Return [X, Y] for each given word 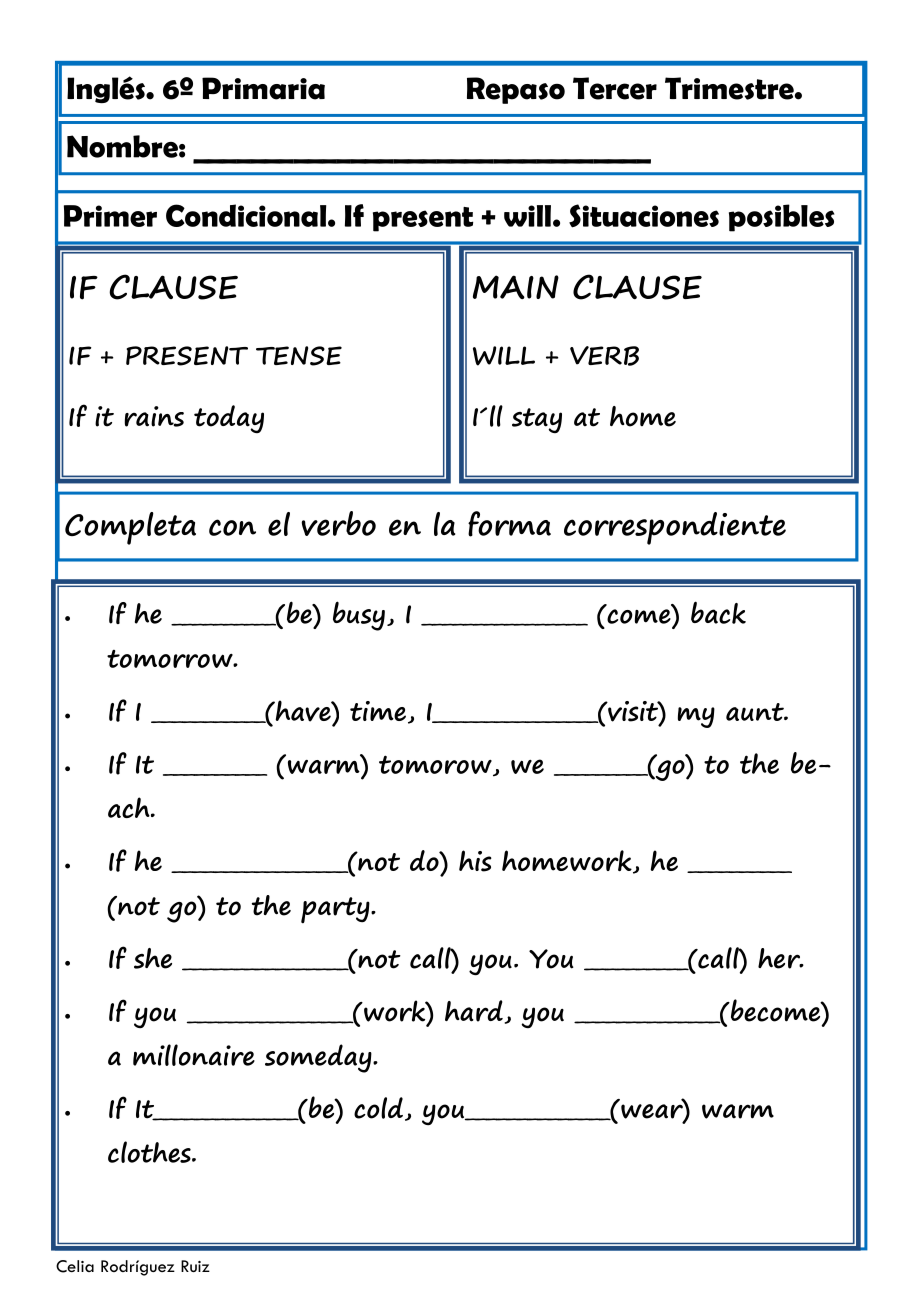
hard [475, 1011]
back [718, 612]
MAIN [516, 287]
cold [378, 1108]
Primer [110, 216]
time [378, 711]
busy [359, 616]
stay [537, 420]
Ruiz [195, 1266]
